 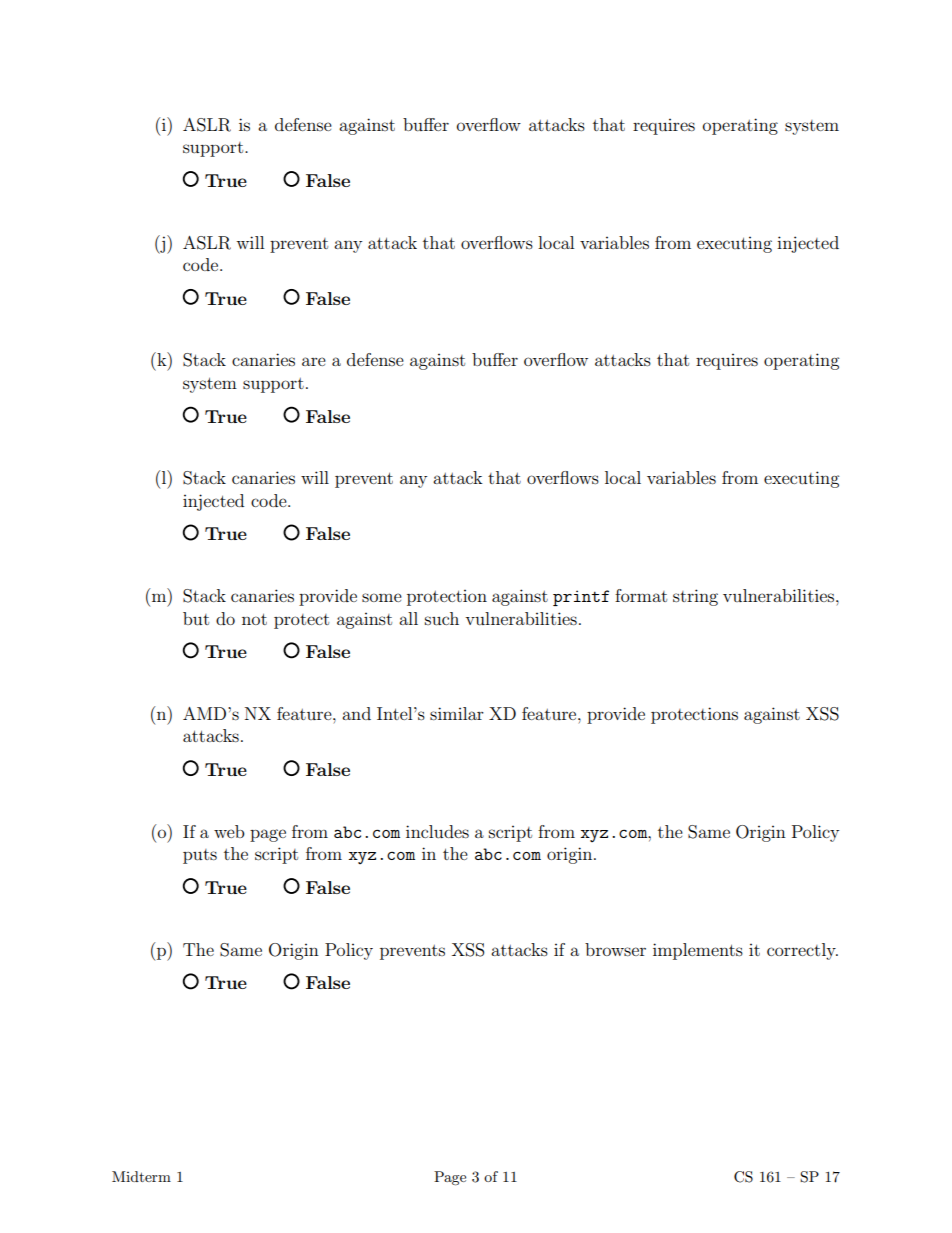 I want to click on similar, so click(x=457, y=713).
